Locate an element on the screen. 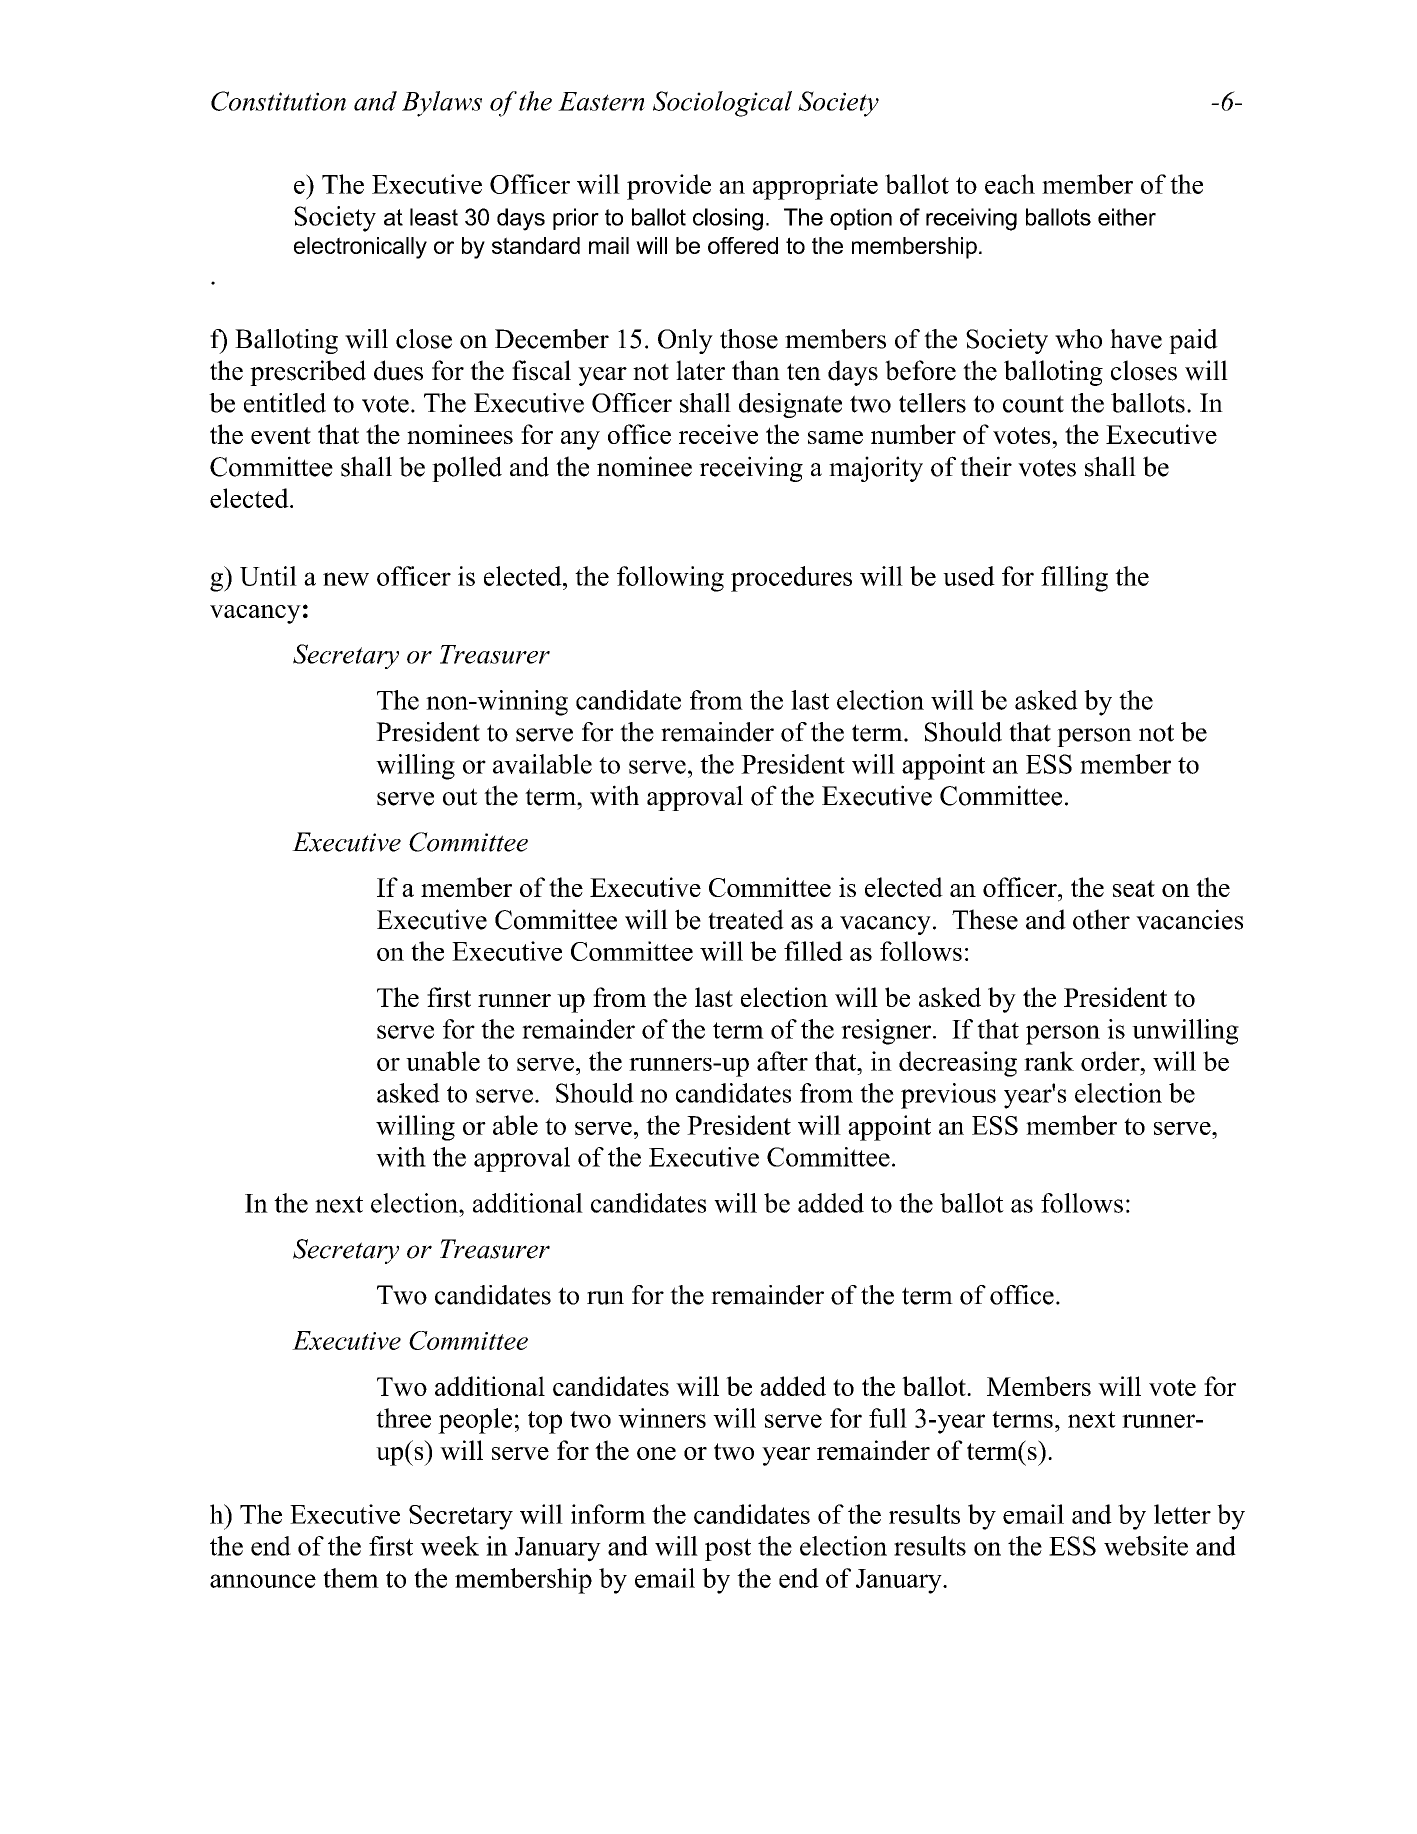  out is located at coordinates (460, 797).
